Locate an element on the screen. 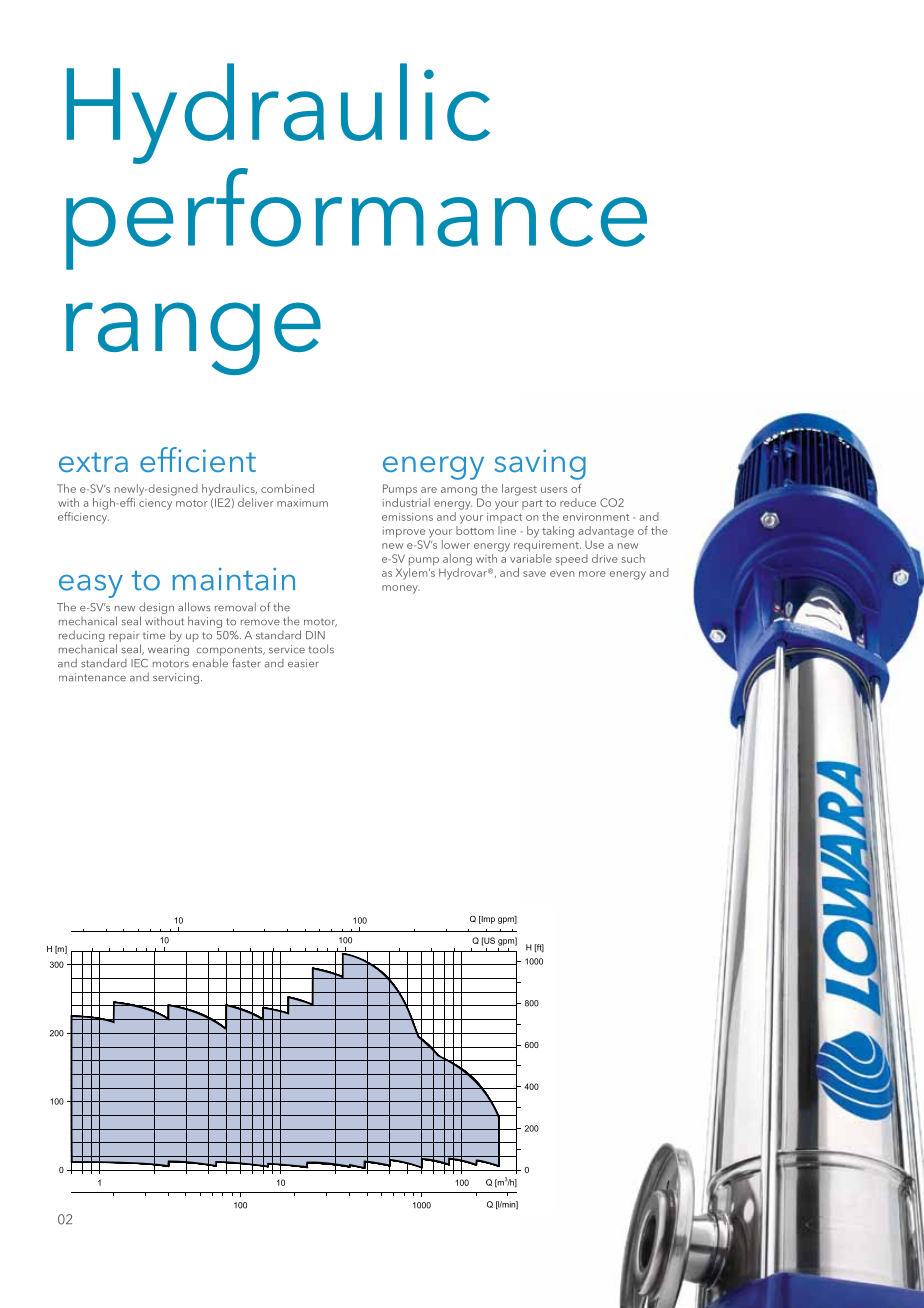 Image resolution: width=924 pixels, height=1308 pixels. IEC is located at coordinates (139, 663).
